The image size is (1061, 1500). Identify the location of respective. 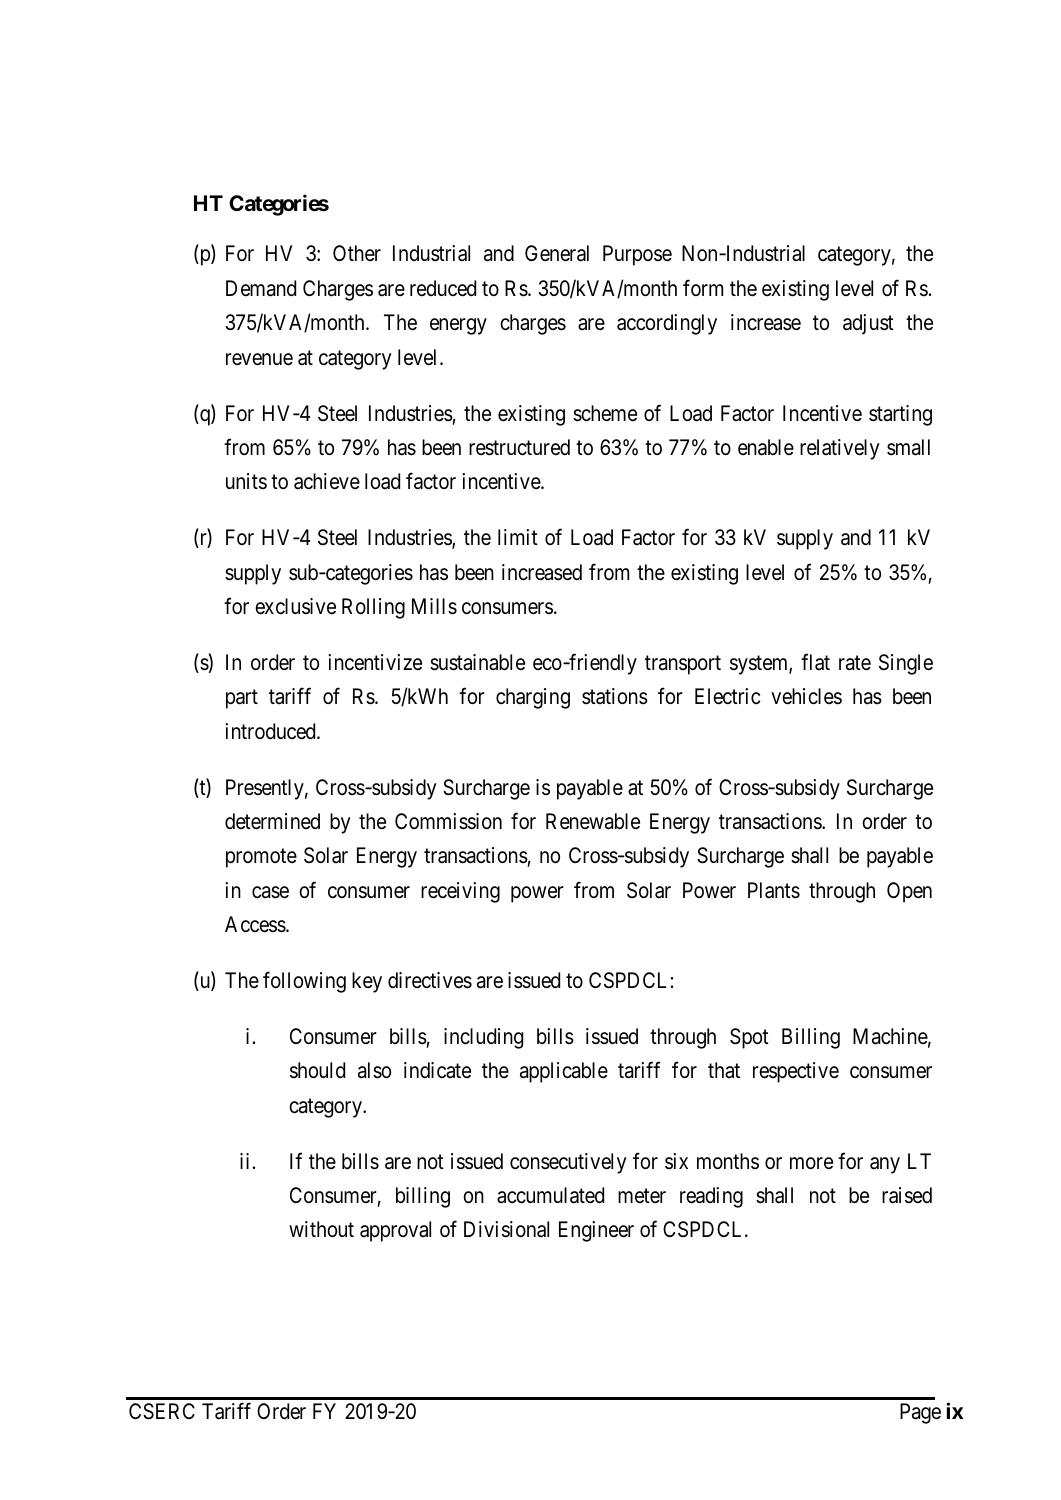
(796, 1072).
